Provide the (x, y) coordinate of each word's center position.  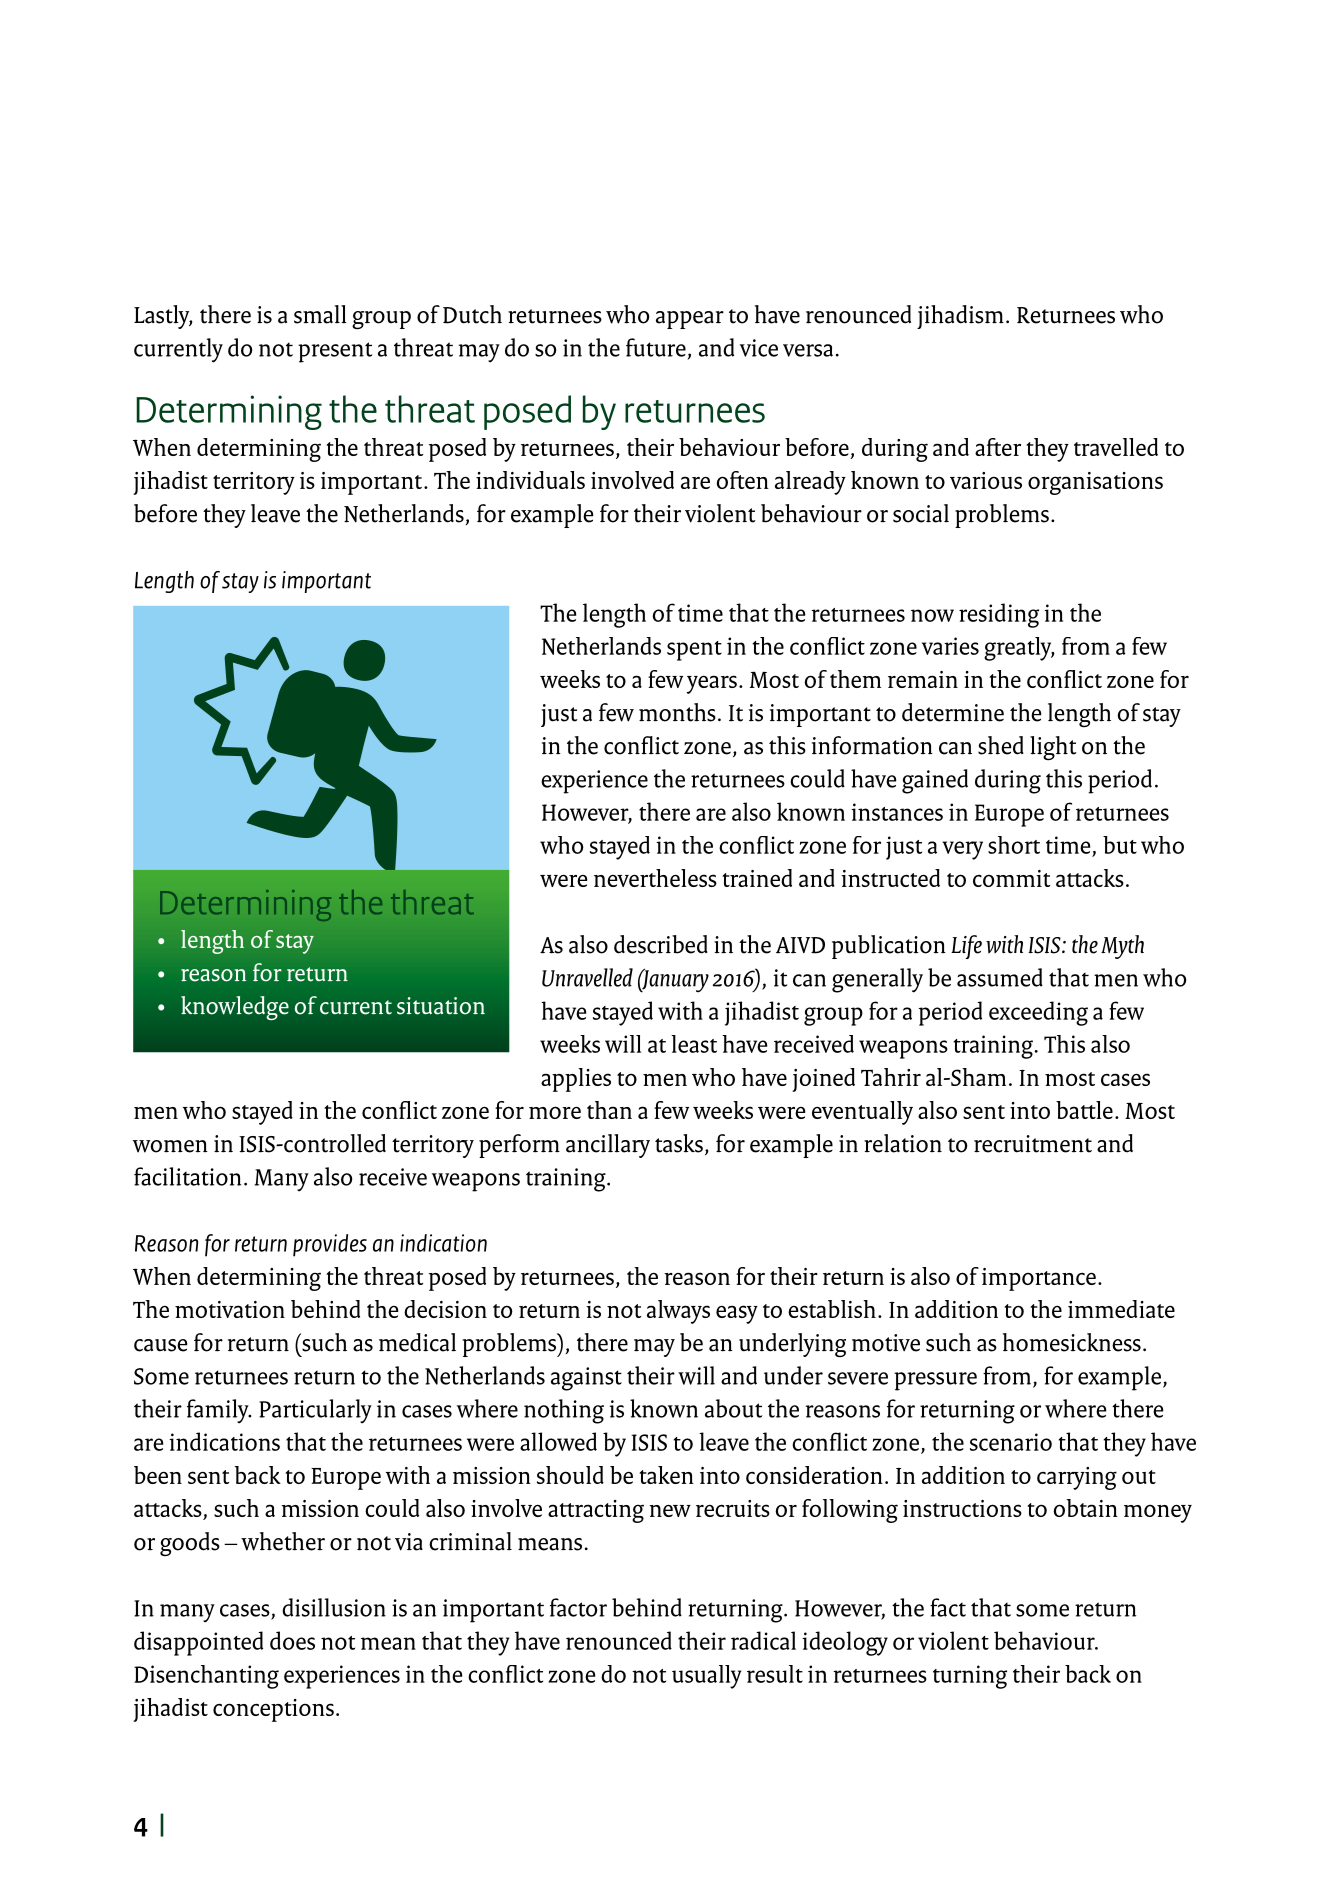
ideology (845, 1643)
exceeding (1038, 1013)
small (320, 314)
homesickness (1072, 1342)
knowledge (235, 1008)
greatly (1019, 649)
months (677, 712)
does (292, 1640)
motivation (230, 1309)
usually (706, 1677)
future (656, 347)
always (678, 1312)
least (694, 1044)
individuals (530, 480)
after (998, 447)
